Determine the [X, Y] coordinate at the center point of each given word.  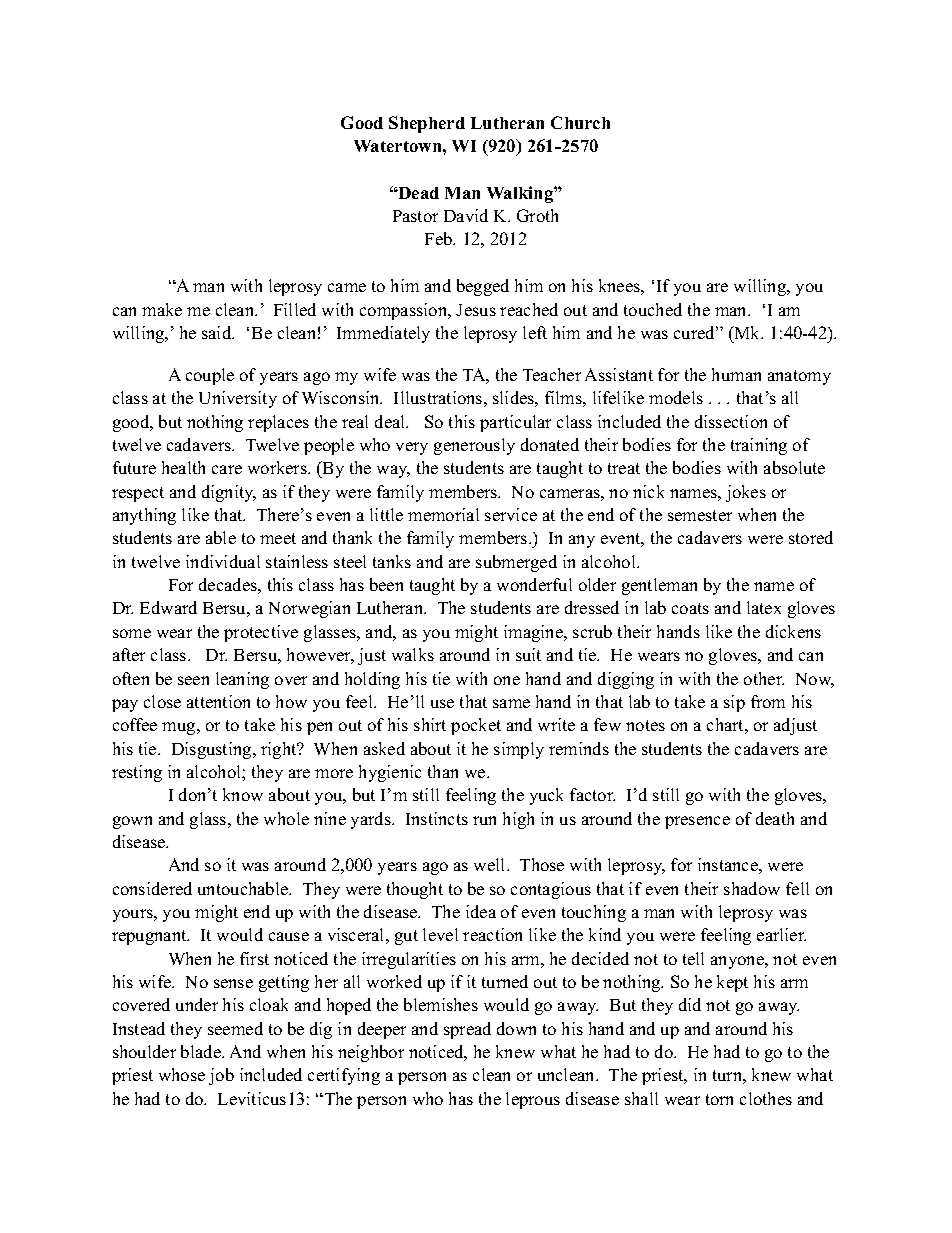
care [227, 469]
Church [580, 122]
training [759, 446]
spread [467, 1030]
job [221, 1076]
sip [734, 703]
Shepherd [427, 124]
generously [474, 446]
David [466, 215]
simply [519, 750]
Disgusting [213, 750]
